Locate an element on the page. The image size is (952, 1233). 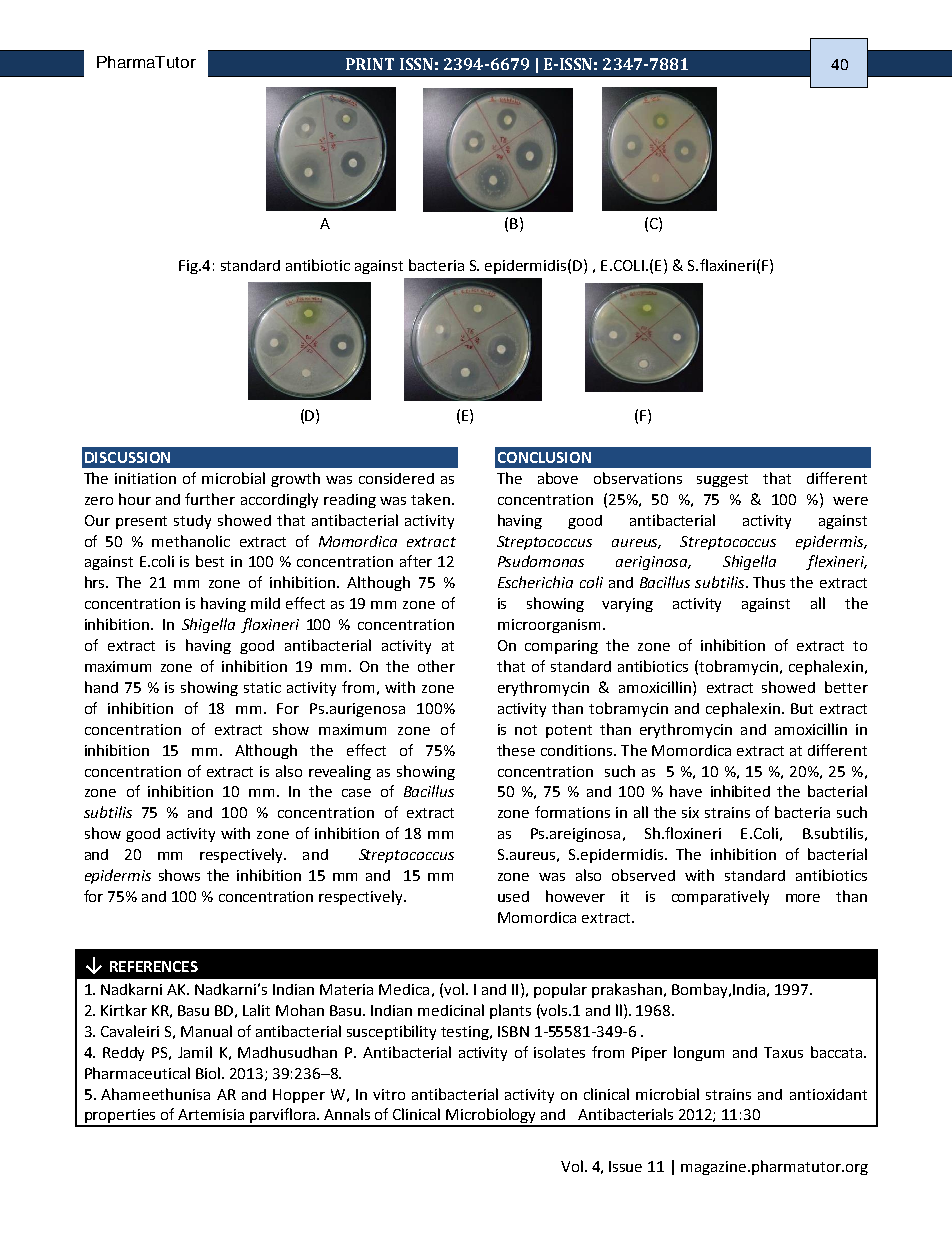
Escherichia is located at coordinates (535, 582).
